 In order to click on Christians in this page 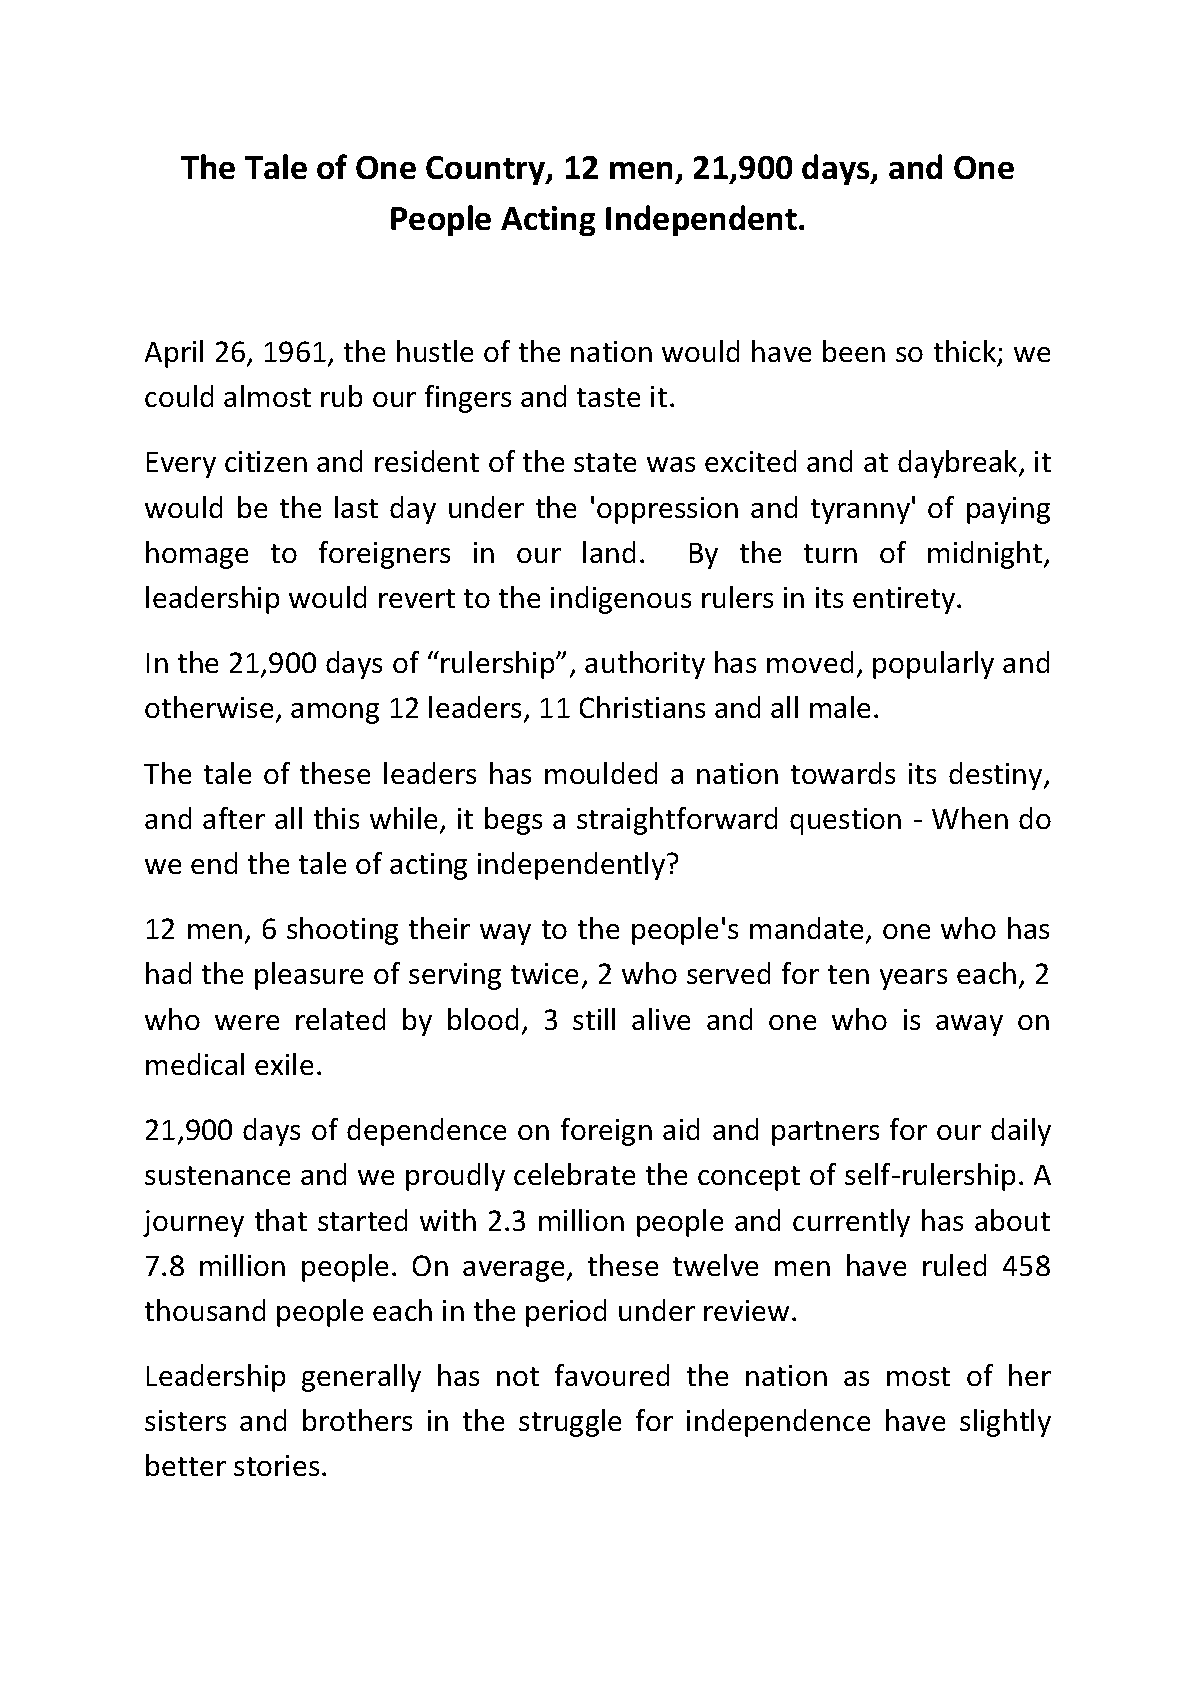, I will do `click(642, 707)`.
